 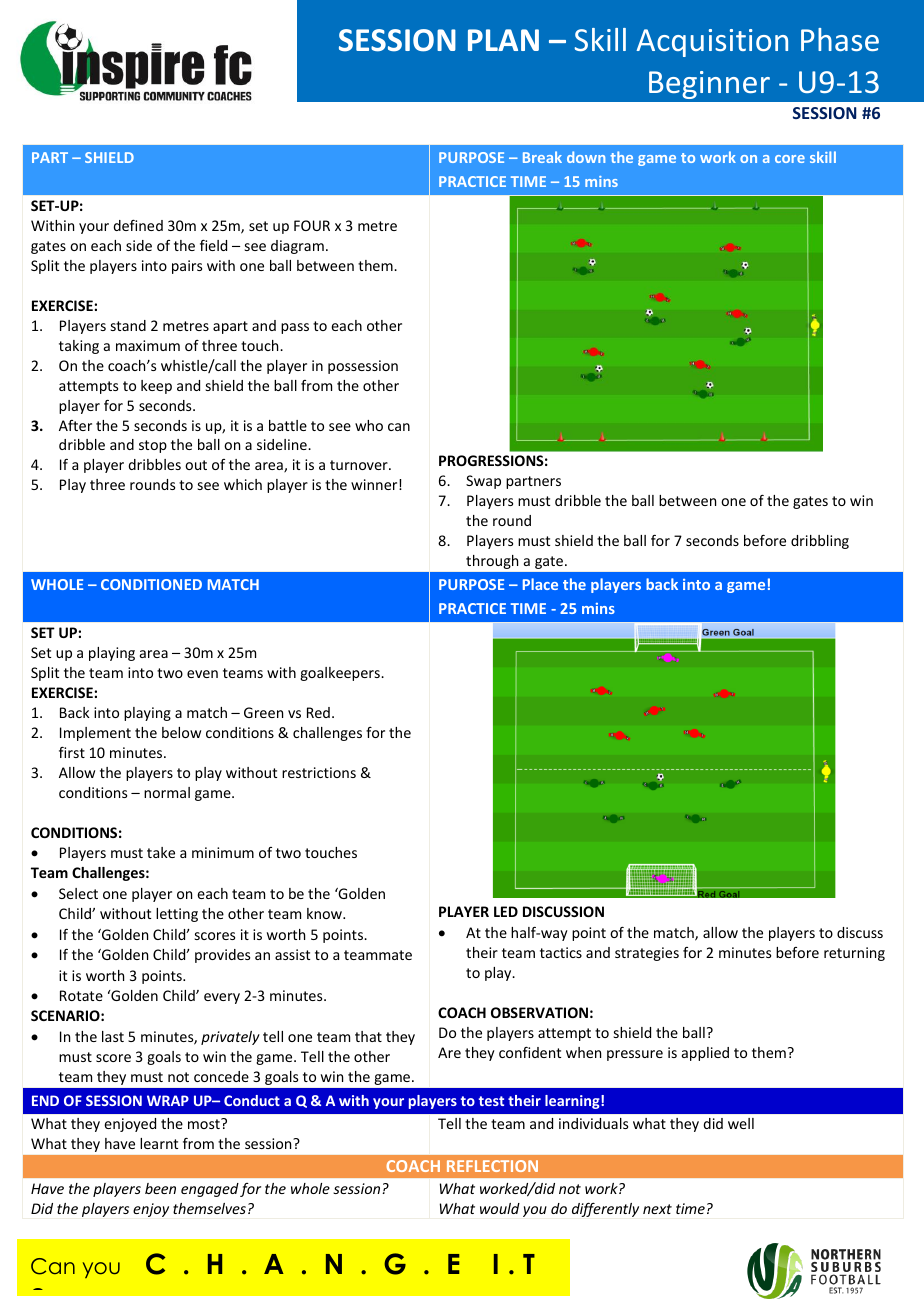 I want to click on Acquisition, so click(x=712, y=43).
